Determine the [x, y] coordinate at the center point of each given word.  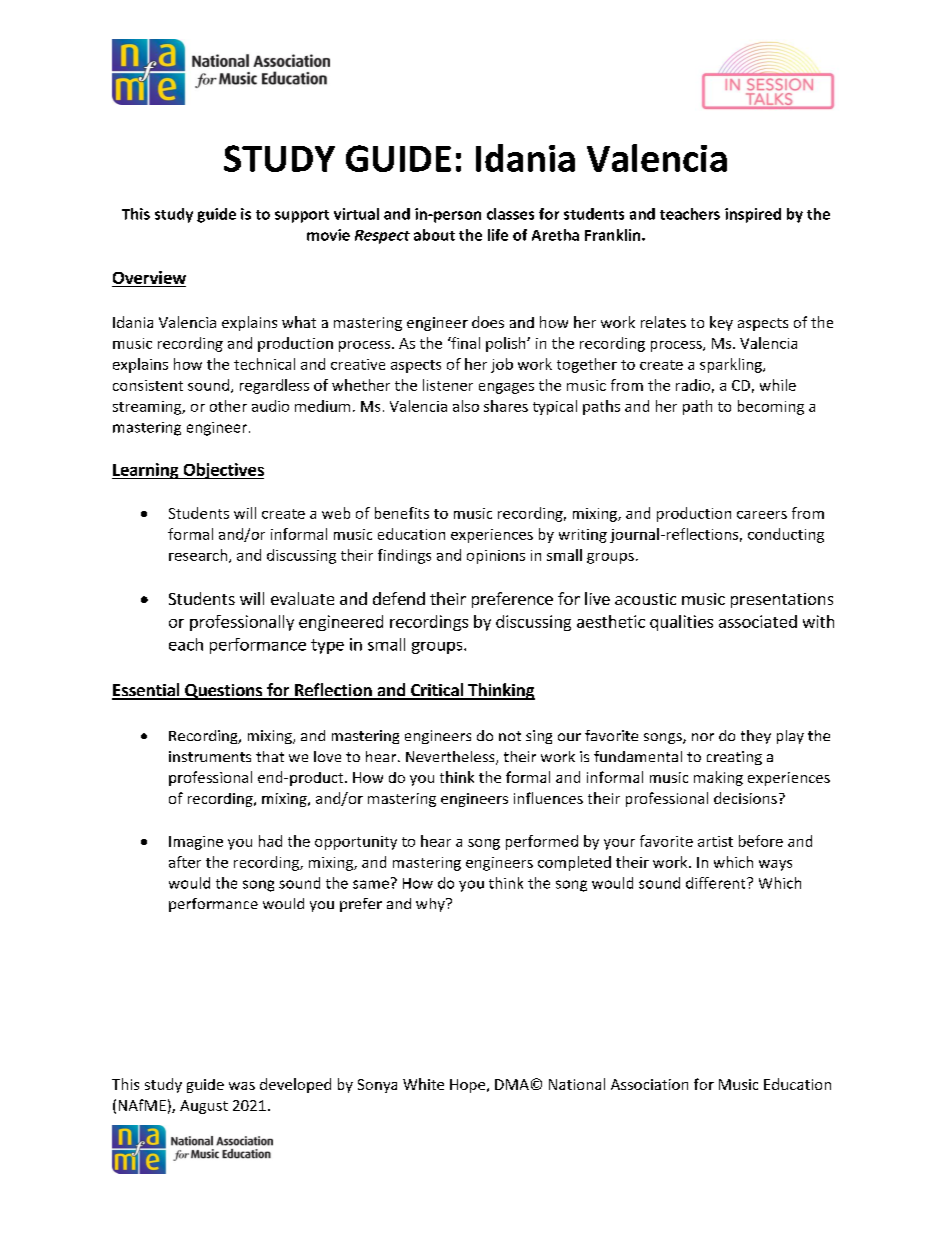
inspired [753, 215]
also [466, 406]
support [302, 216]
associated [758, 621]
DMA [512, 1084]
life [498, 235]
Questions [224, 692]
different [717, 883]
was [242, 1086]
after [185, 862]
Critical [437, 691]
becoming [771, 407]
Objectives [222, 471]
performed [542, 842]
